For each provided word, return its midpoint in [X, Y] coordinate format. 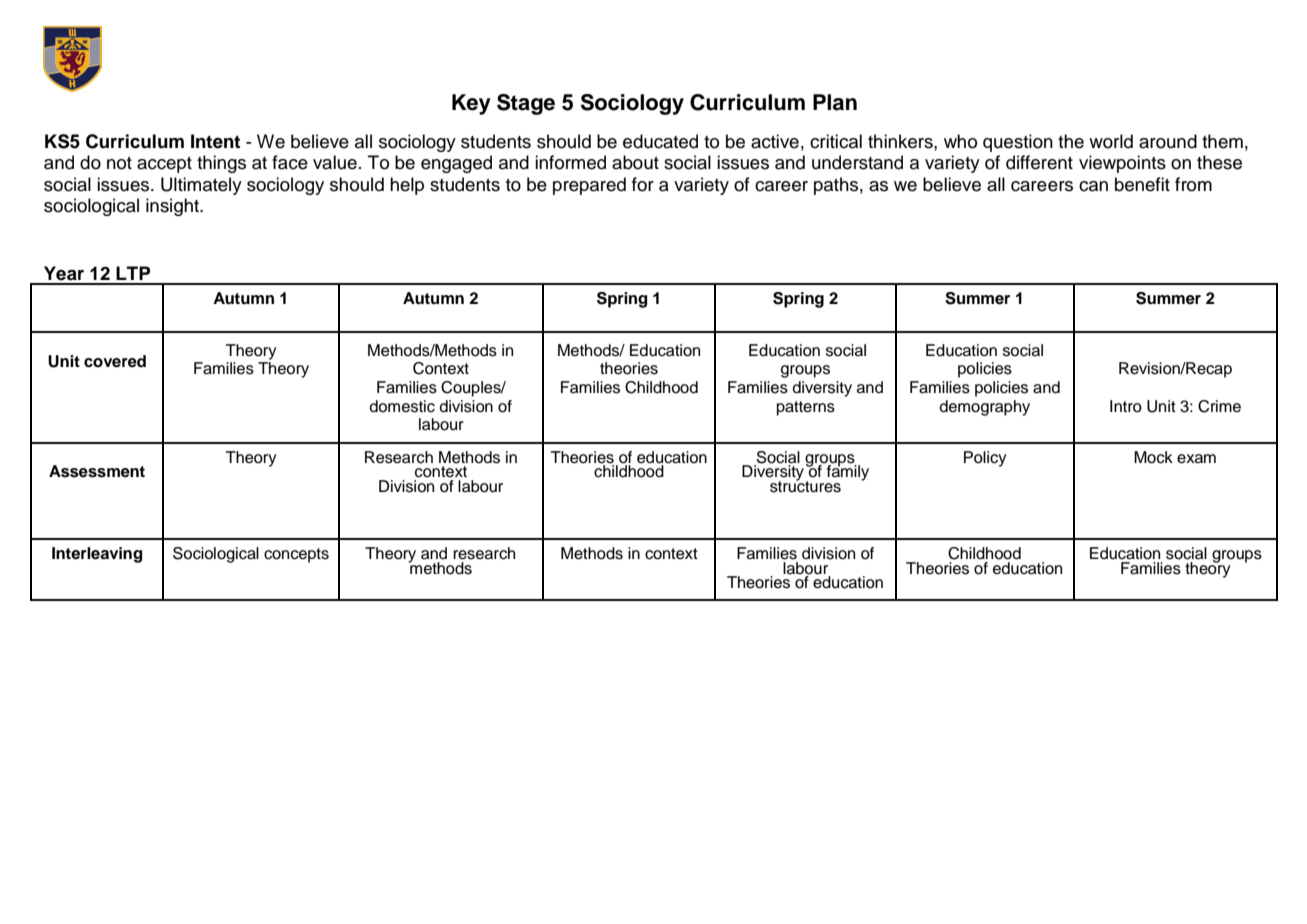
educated [660, 141]
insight [173, 207]
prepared [589, 186]
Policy [985, 459]
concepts [296, 555]
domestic [402, 406]
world [1111, 141]
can [1093, 186]
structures [805, 486]
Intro [1126, 406]
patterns [806, 408]
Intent [215, 141]
